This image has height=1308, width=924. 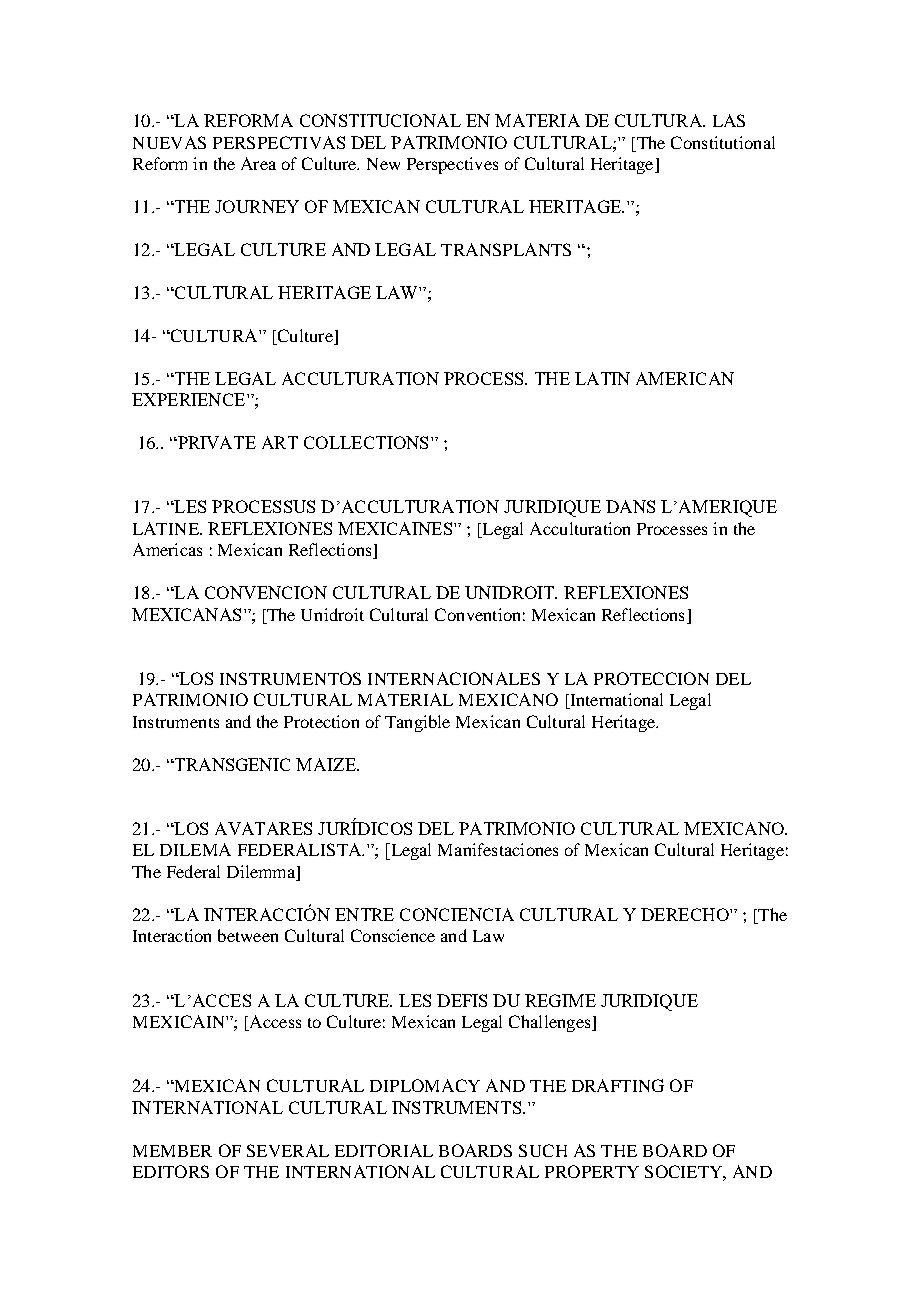 What do you see at coordinates (630, 506) in the image?
I see `DANS` at bounding box center [630, 506].
